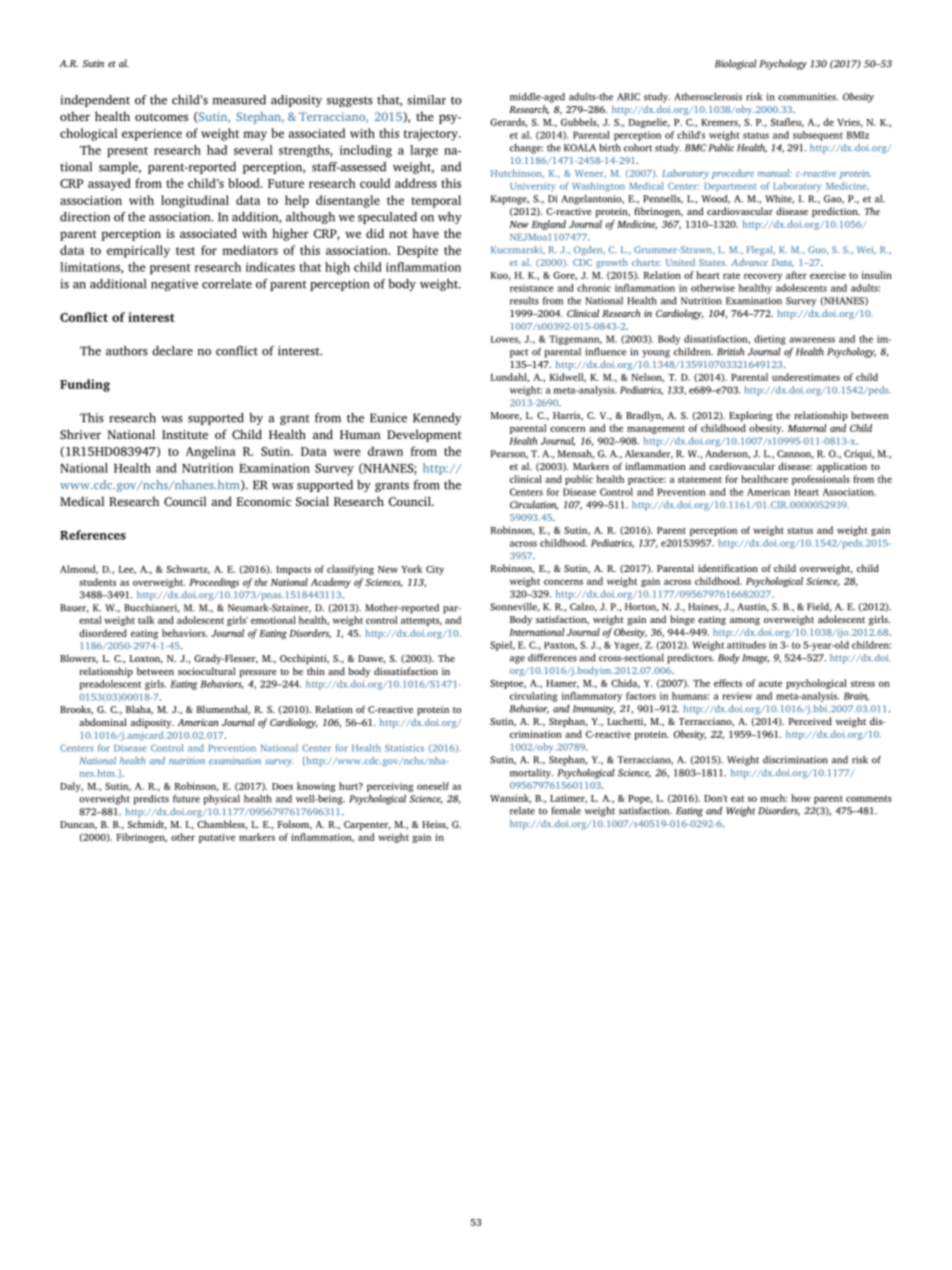 This screenshot has height=1270, width=952. I want to click on Proceedings, so click(214, 583).
